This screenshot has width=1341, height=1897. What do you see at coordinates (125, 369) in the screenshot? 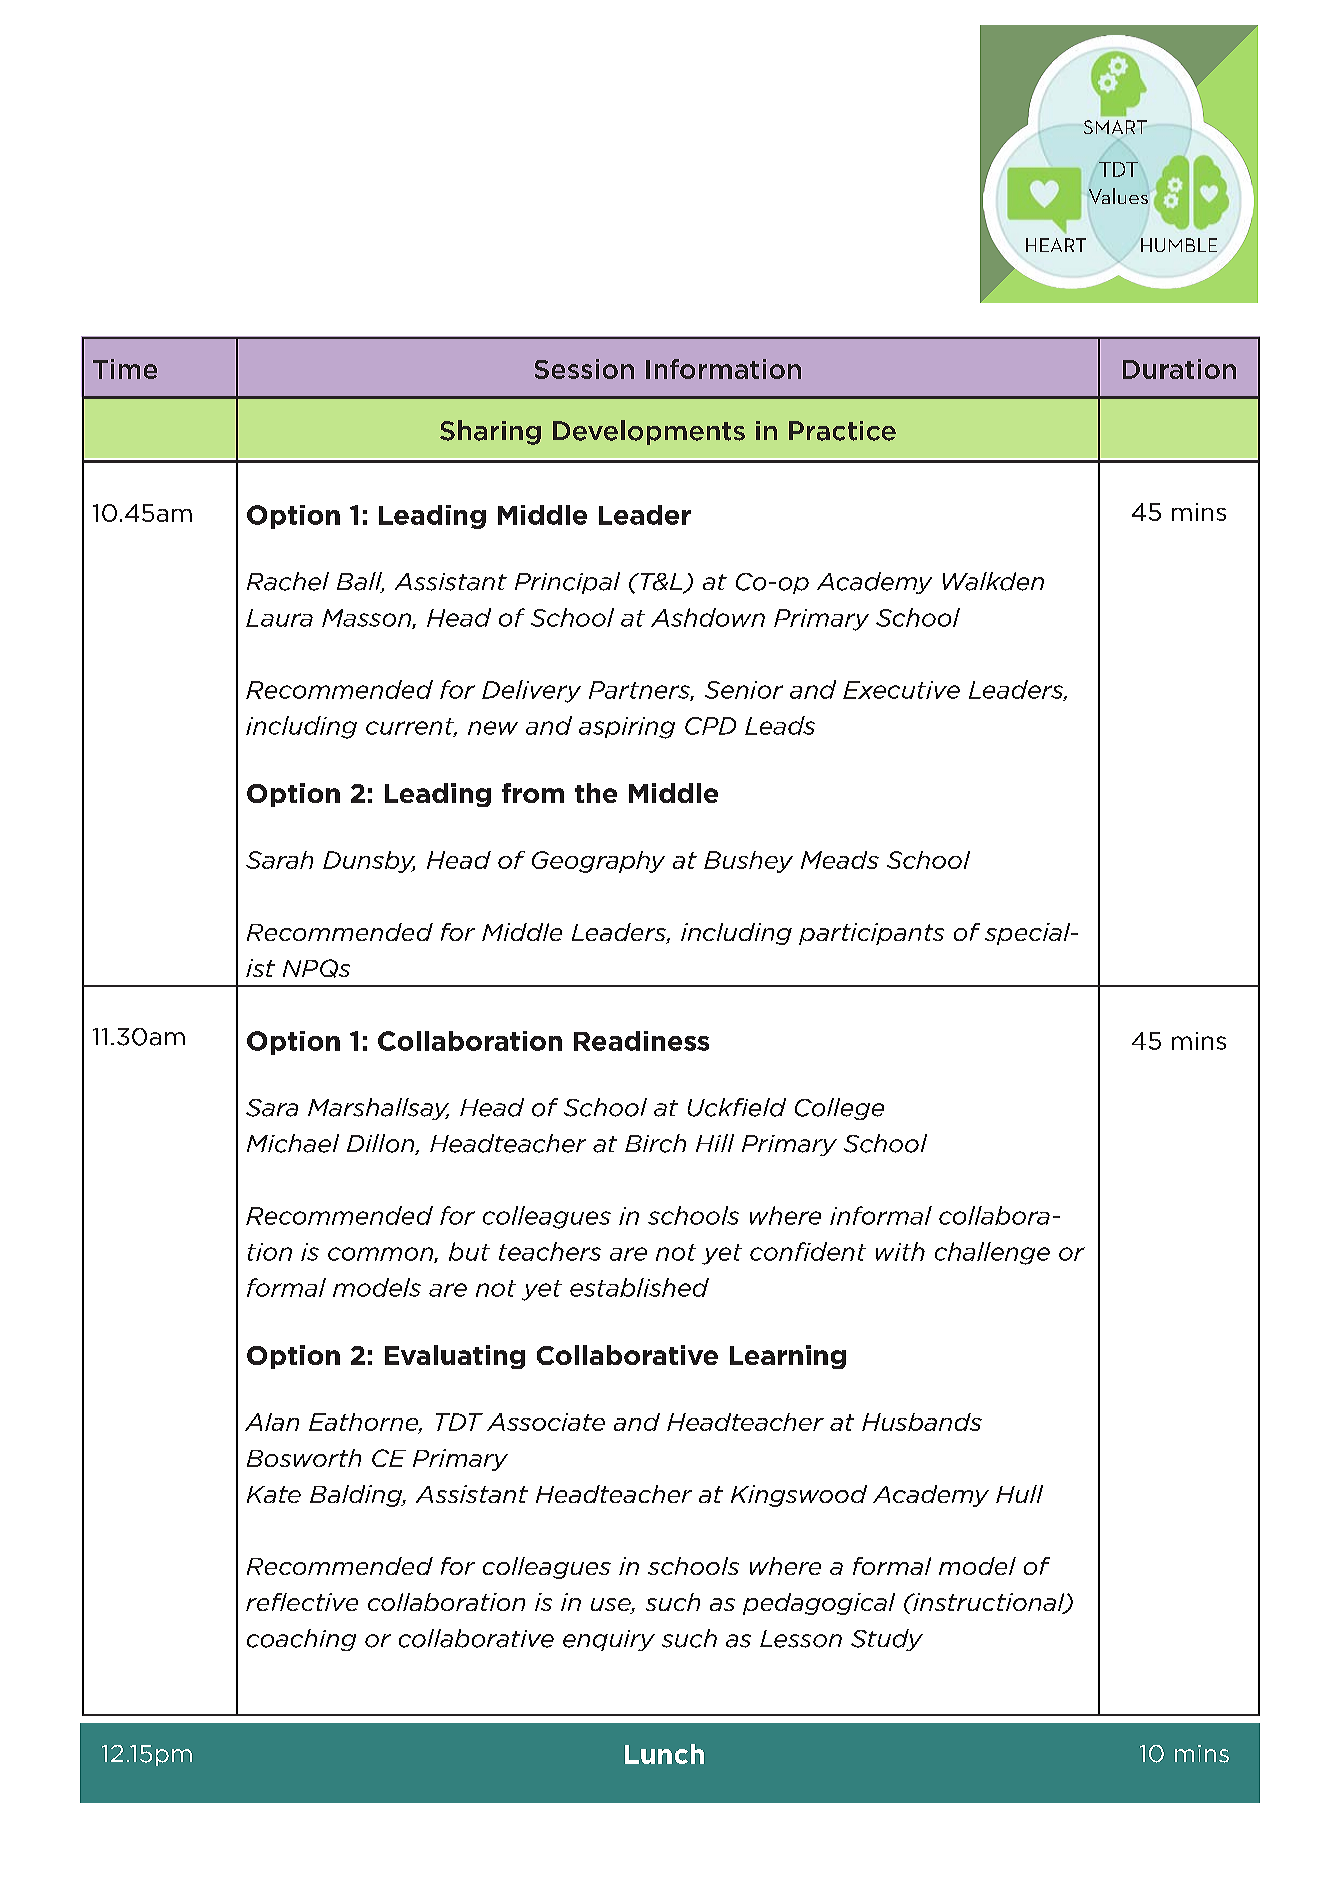
I see `Time` at bounding box center [125, 369].
